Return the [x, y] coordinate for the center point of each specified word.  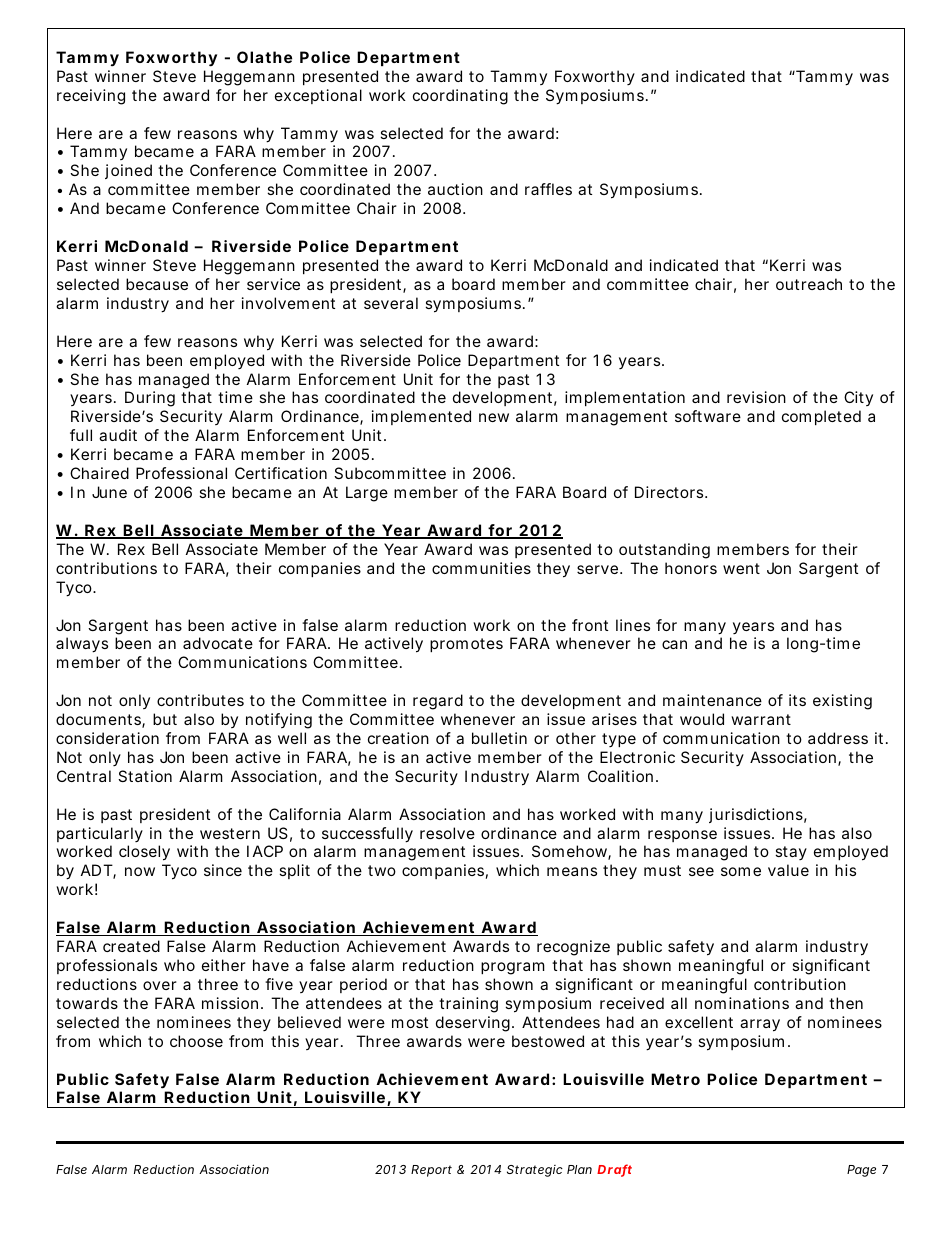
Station [145, 776]
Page [861, 1171]
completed [821, 417]
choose [196, 1041]
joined [128, 171]
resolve [447, 833]
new [494, 417]
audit [118, 435]
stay [791, 853]
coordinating [460, 97]
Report [431, 1171]
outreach [809, 284]
